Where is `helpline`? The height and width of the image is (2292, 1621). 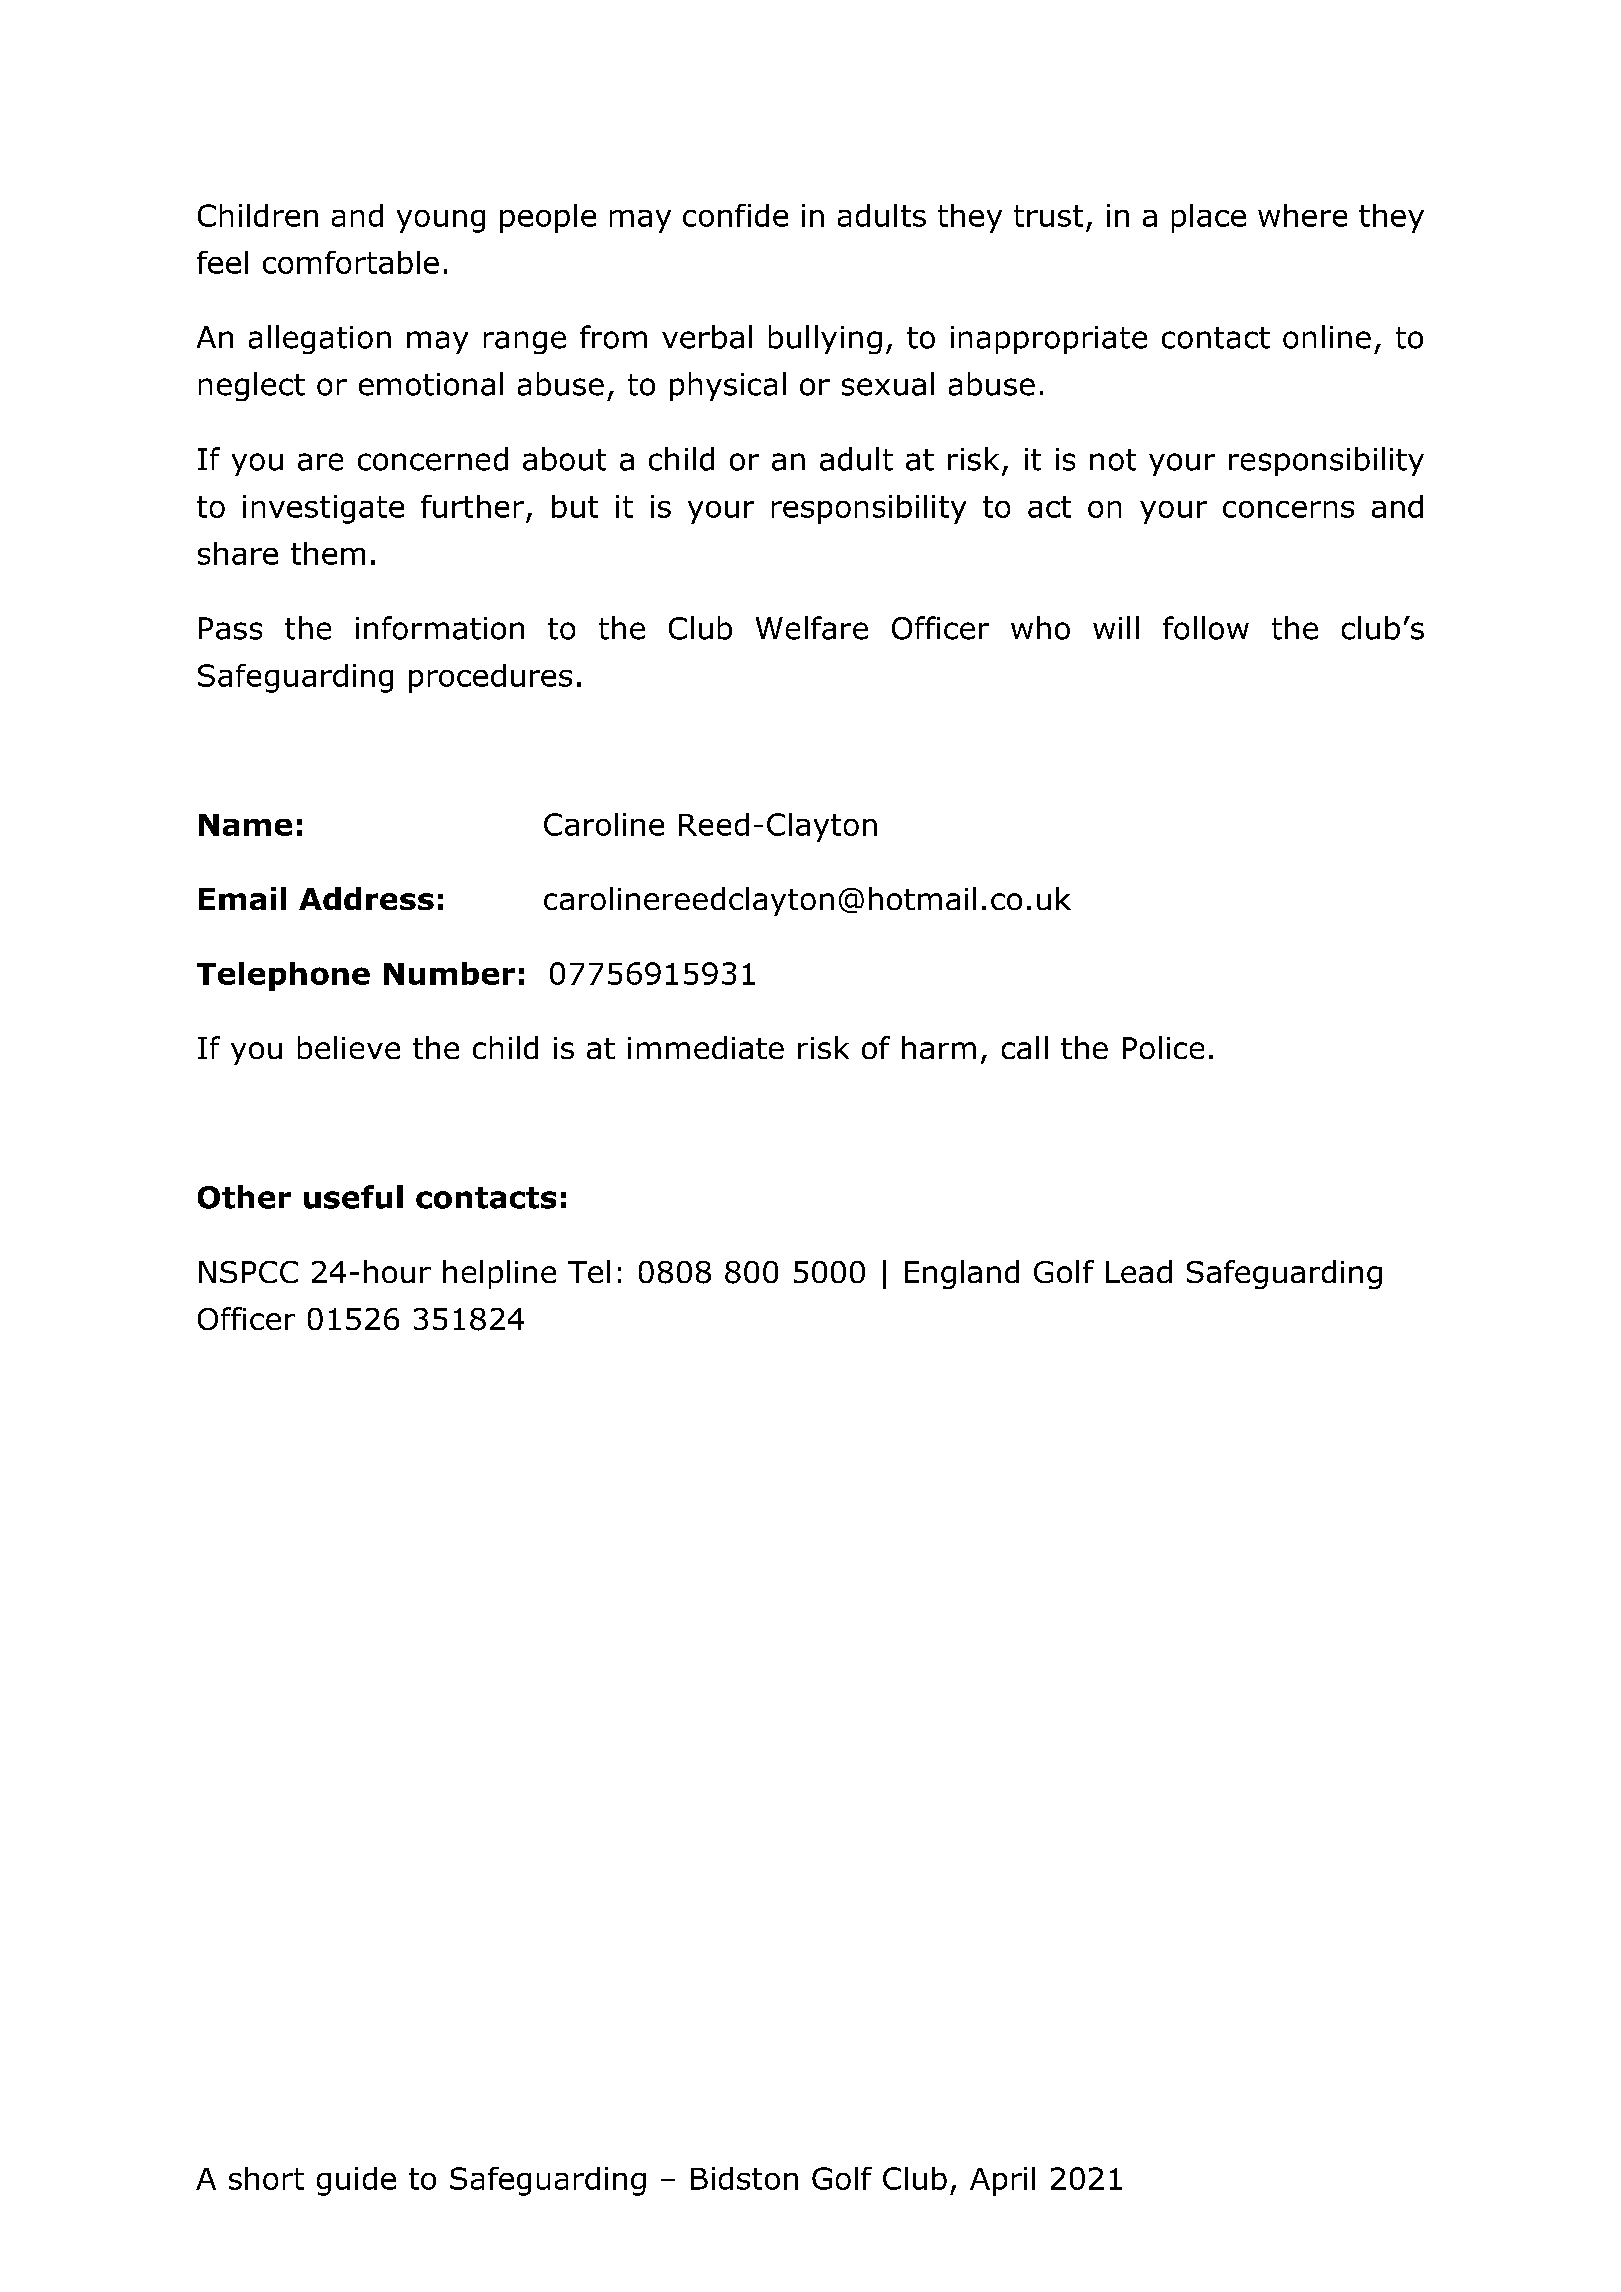 helpline is located at coordinates (499, 1274).
